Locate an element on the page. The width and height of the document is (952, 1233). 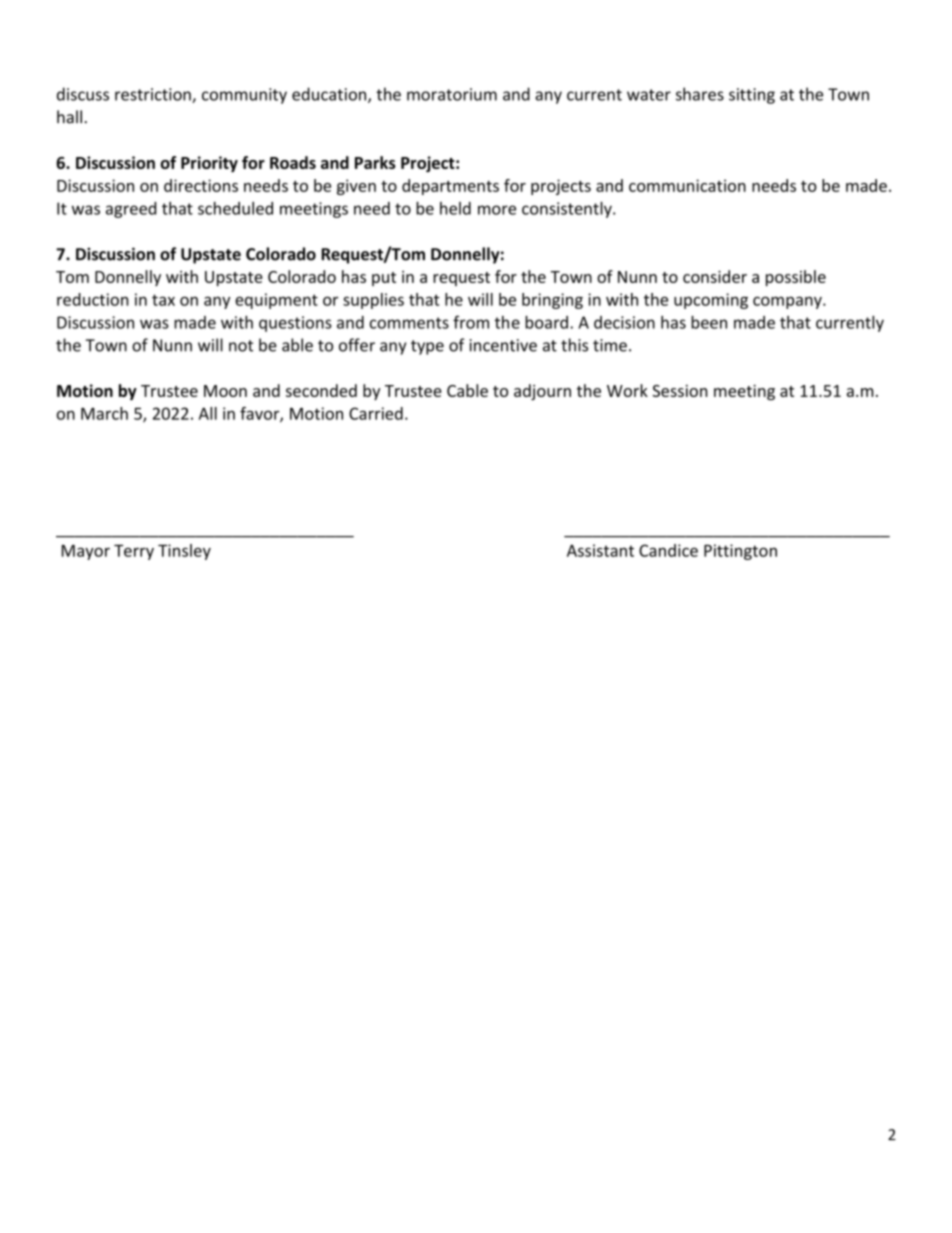
Session is located at coordinates (680, 391).
